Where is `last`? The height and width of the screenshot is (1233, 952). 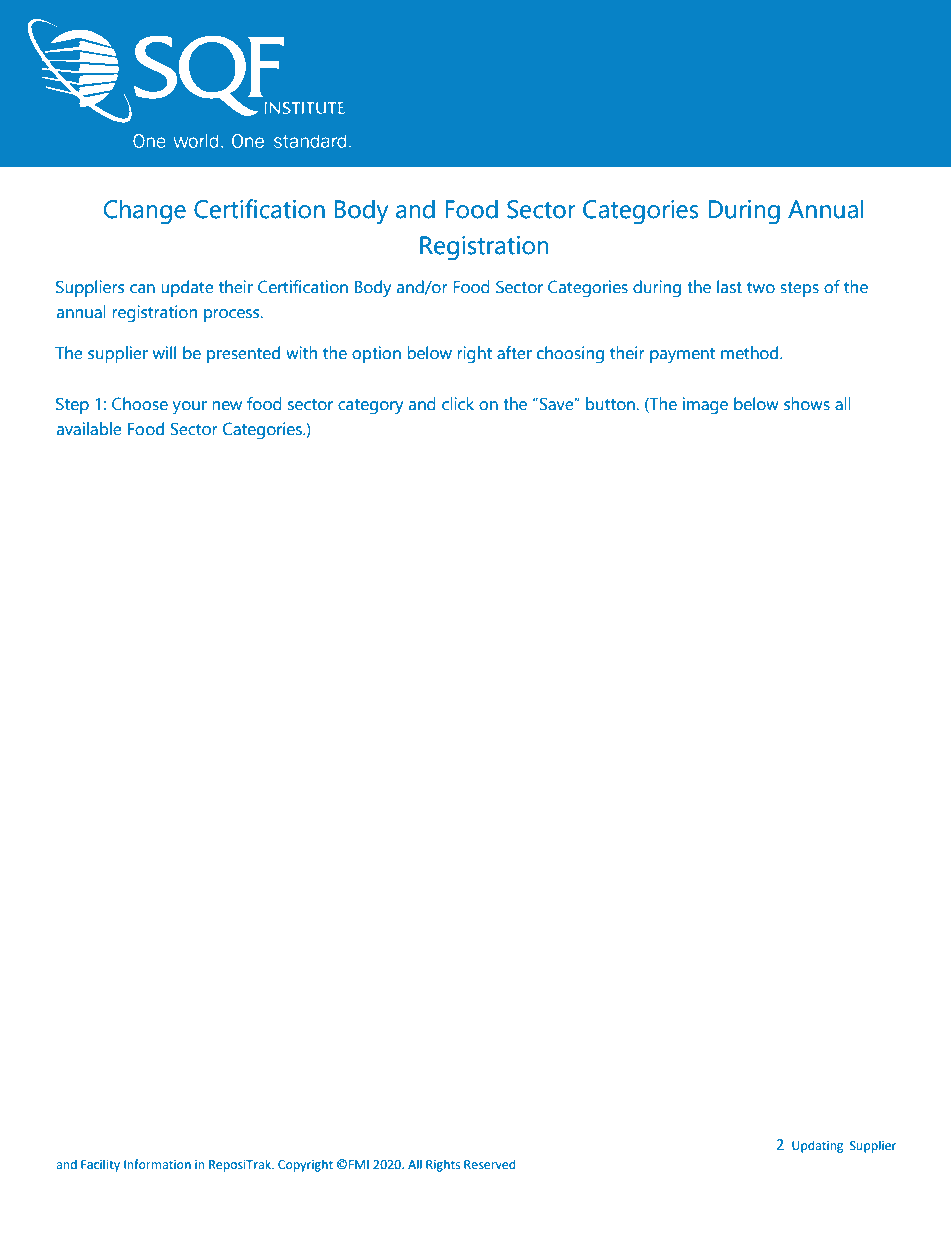
last is located at coordinates (729, 287).
